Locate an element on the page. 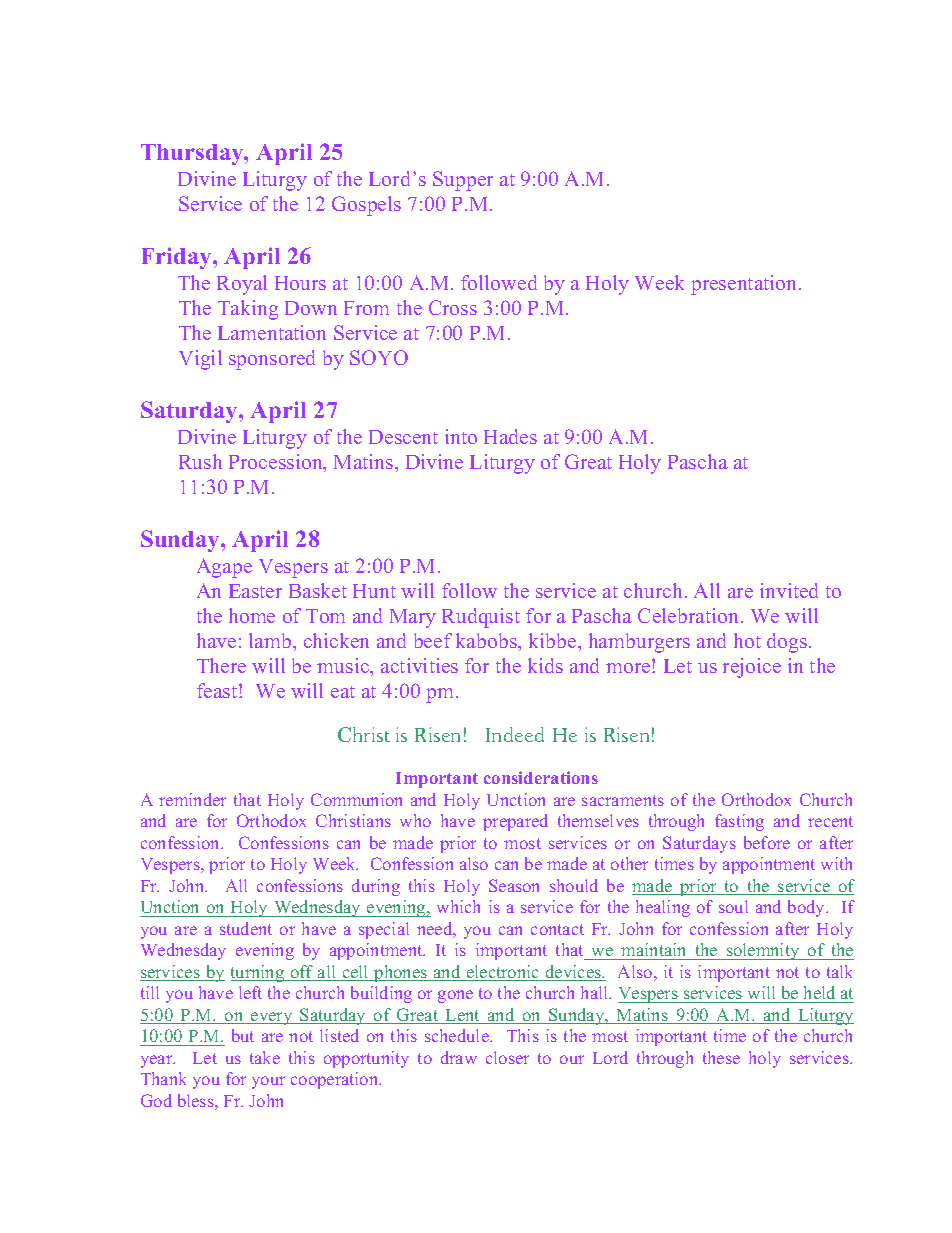  your is located at coordinates (268, 1082).
